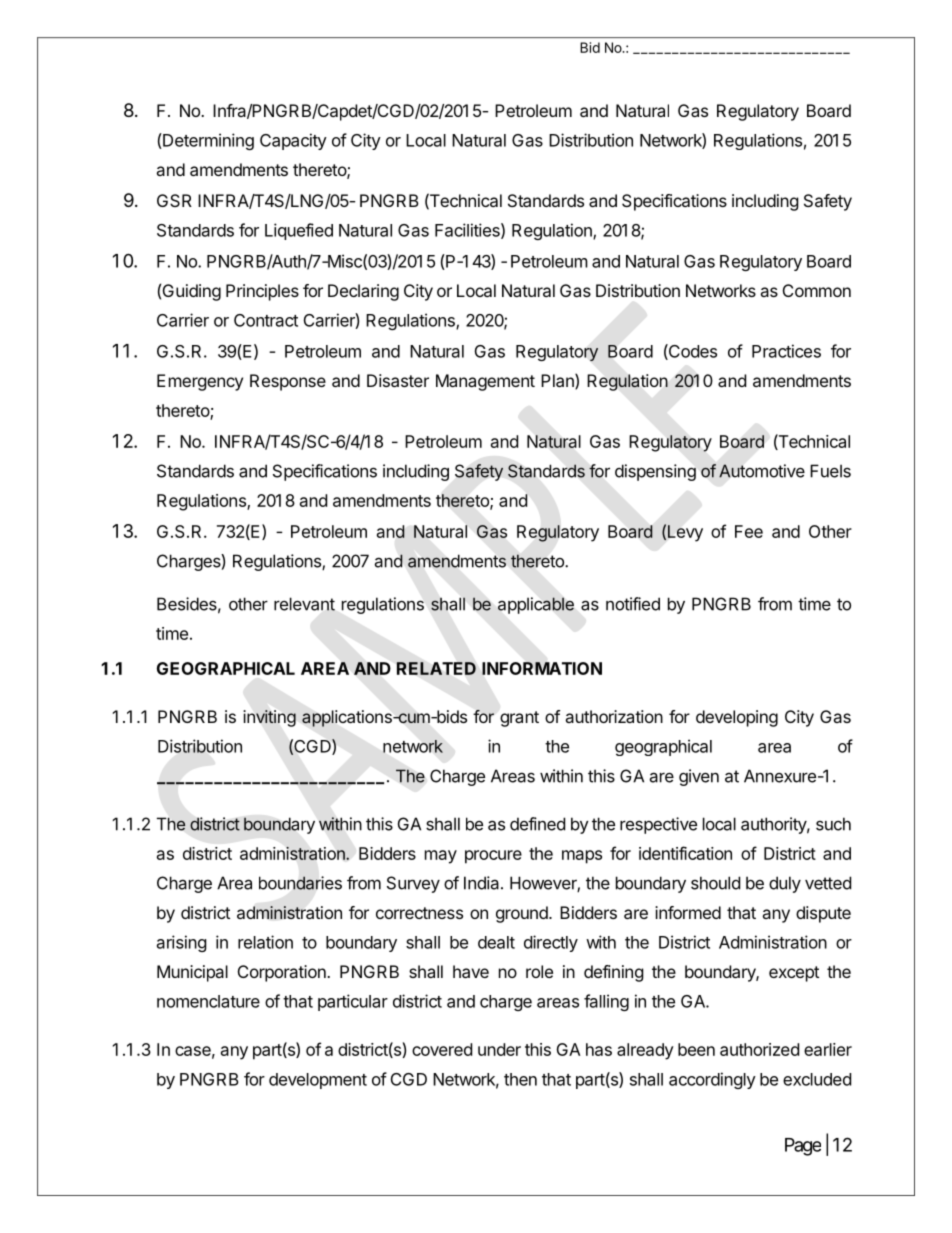  Describe the element at coordinates (520, 1079) in the screenshot. I see `then` at that location.
